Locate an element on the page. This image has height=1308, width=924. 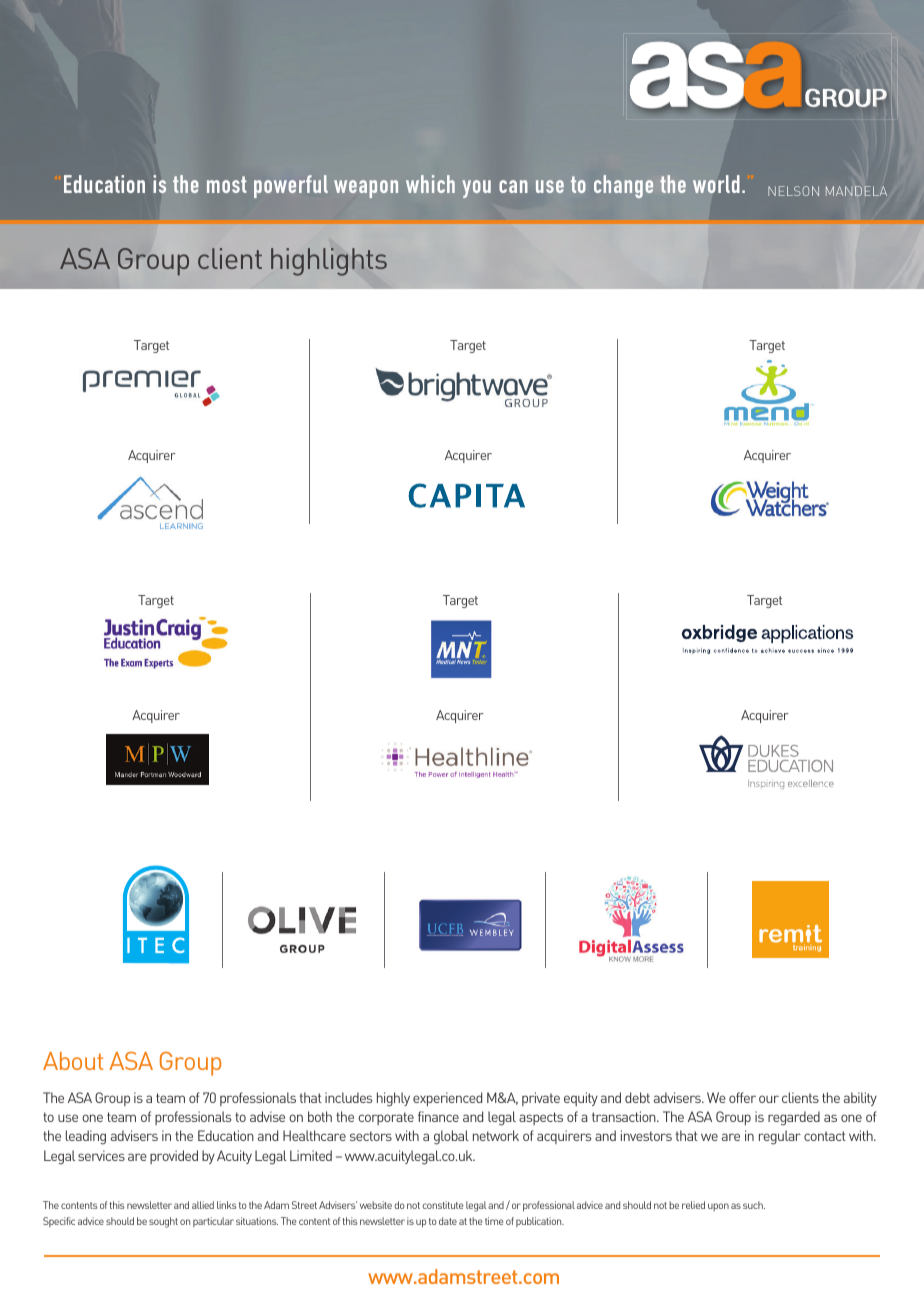
sought is located at coordinates (163, 1222).
